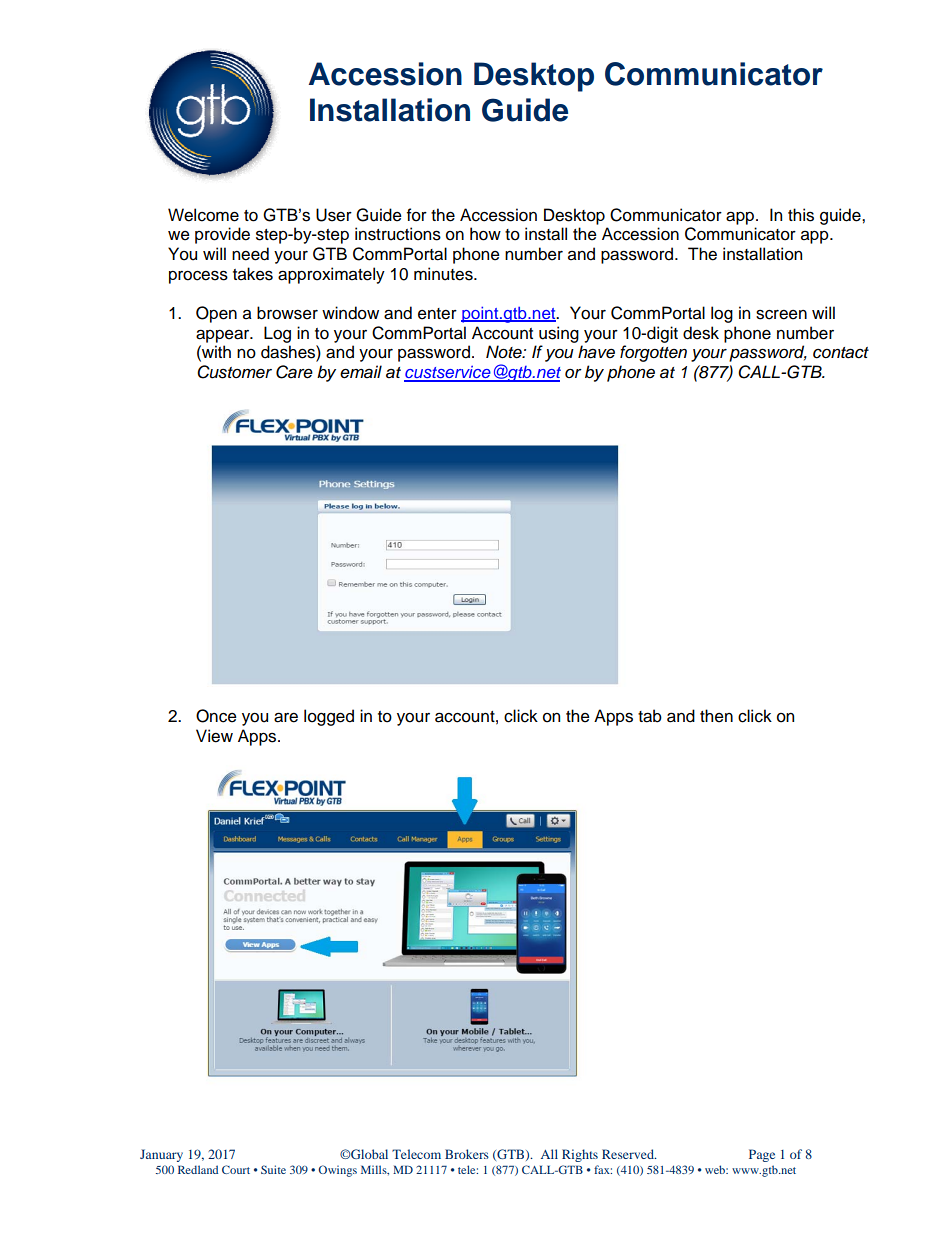 The width and height of the screenshot is (952, 1233). Describe the element at coordinates (716, 716) in the screenshot. I see `then` at that location.
